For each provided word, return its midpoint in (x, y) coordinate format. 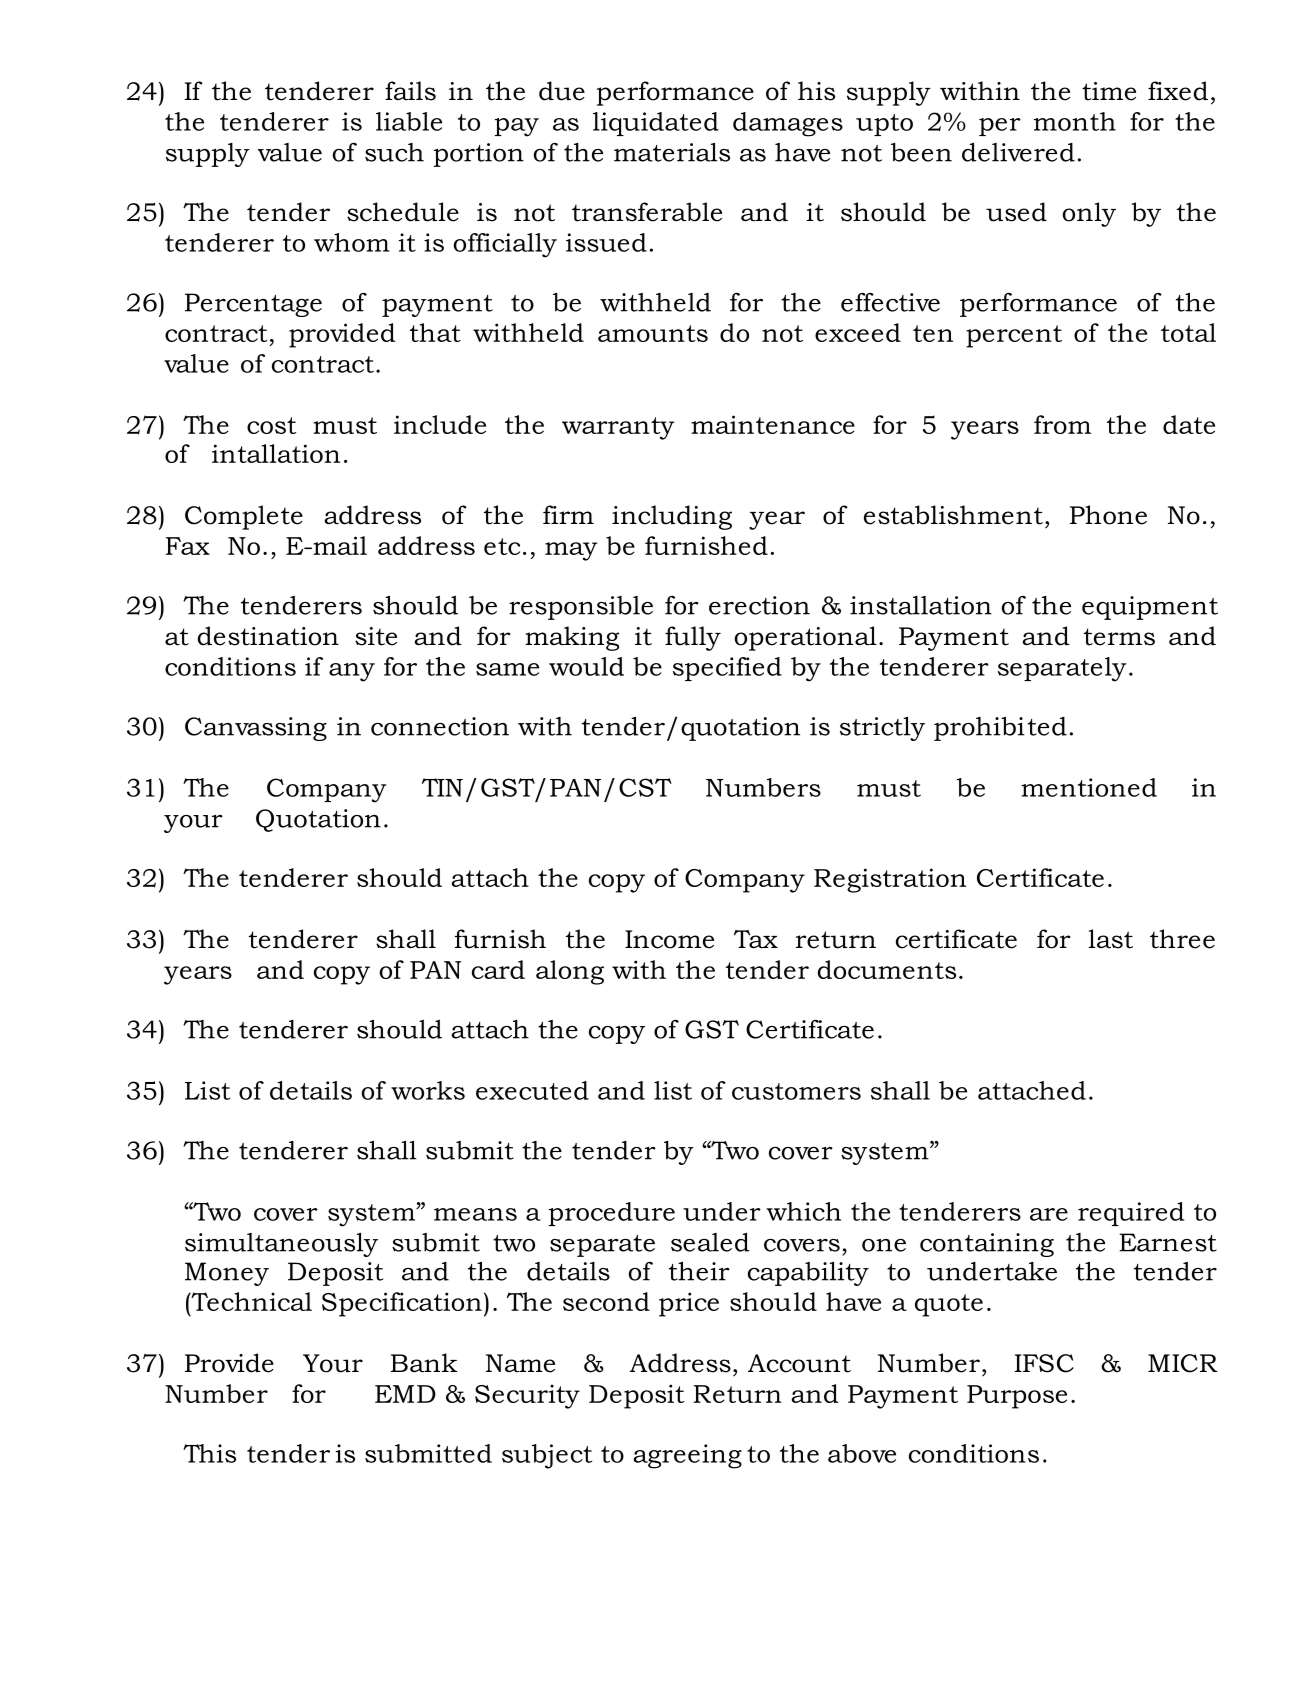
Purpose (1017, 1397)
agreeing (687, 1456)
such (394, 152)
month (1075, 121)
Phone (1108, 515)
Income (669, 939)
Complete (244, 517)
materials (672, 152)
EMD (405, 1394)
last (1110, 939)
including (672, 517)
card (498, 969)
